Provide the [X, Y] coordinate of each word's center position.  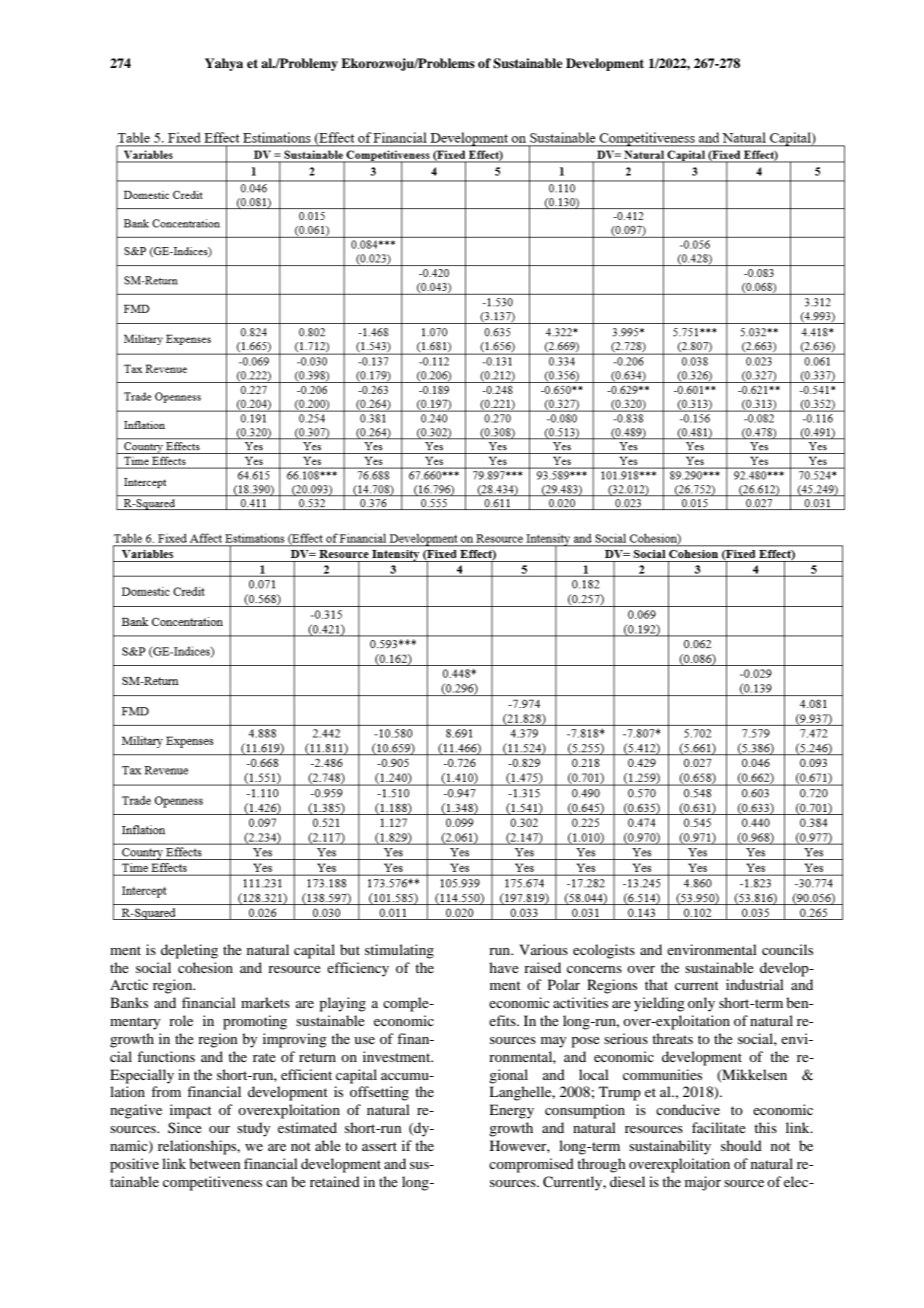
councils [787, 949]
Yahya [224, 64]
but [350, 949]
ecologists [604, 951]
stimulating [399, 951]
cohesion [205, 967]
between [215, 1163]
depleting [189, 951]
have [504, 967]
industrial [755, 984]
